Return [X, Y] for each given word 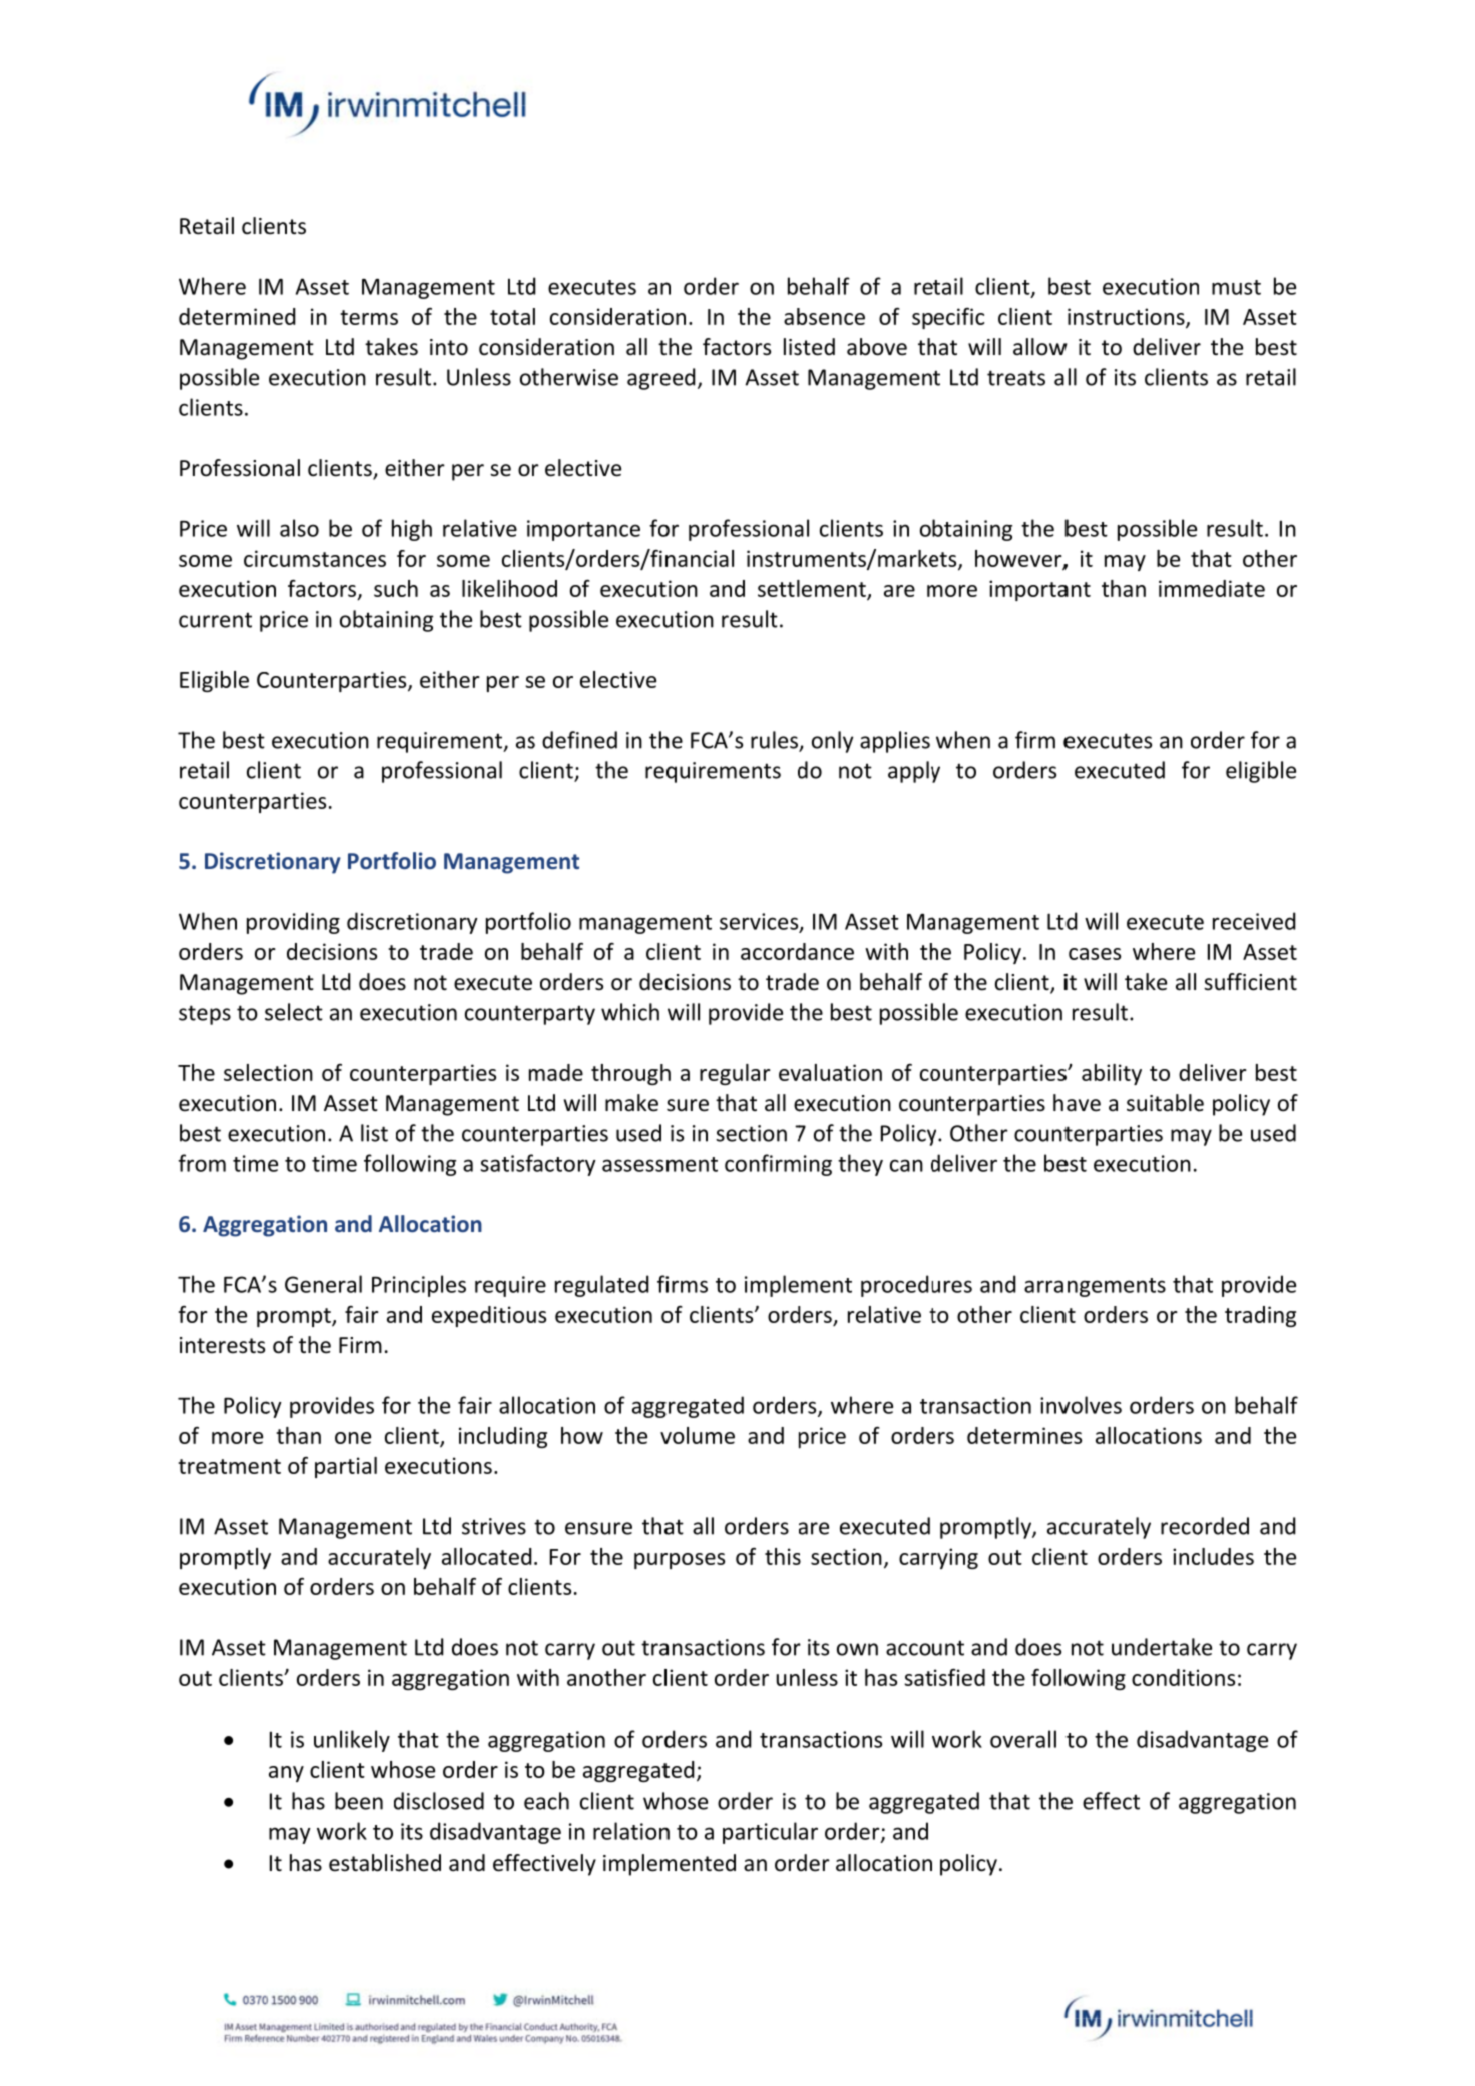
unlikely [352, 1741]
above [877, 347]
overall [1023, 1739]
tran [781, 1740]
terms [369, 317]
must [1236, 287]
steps [205, 1015]
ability [1112, 1074]
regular [735, 1074]
